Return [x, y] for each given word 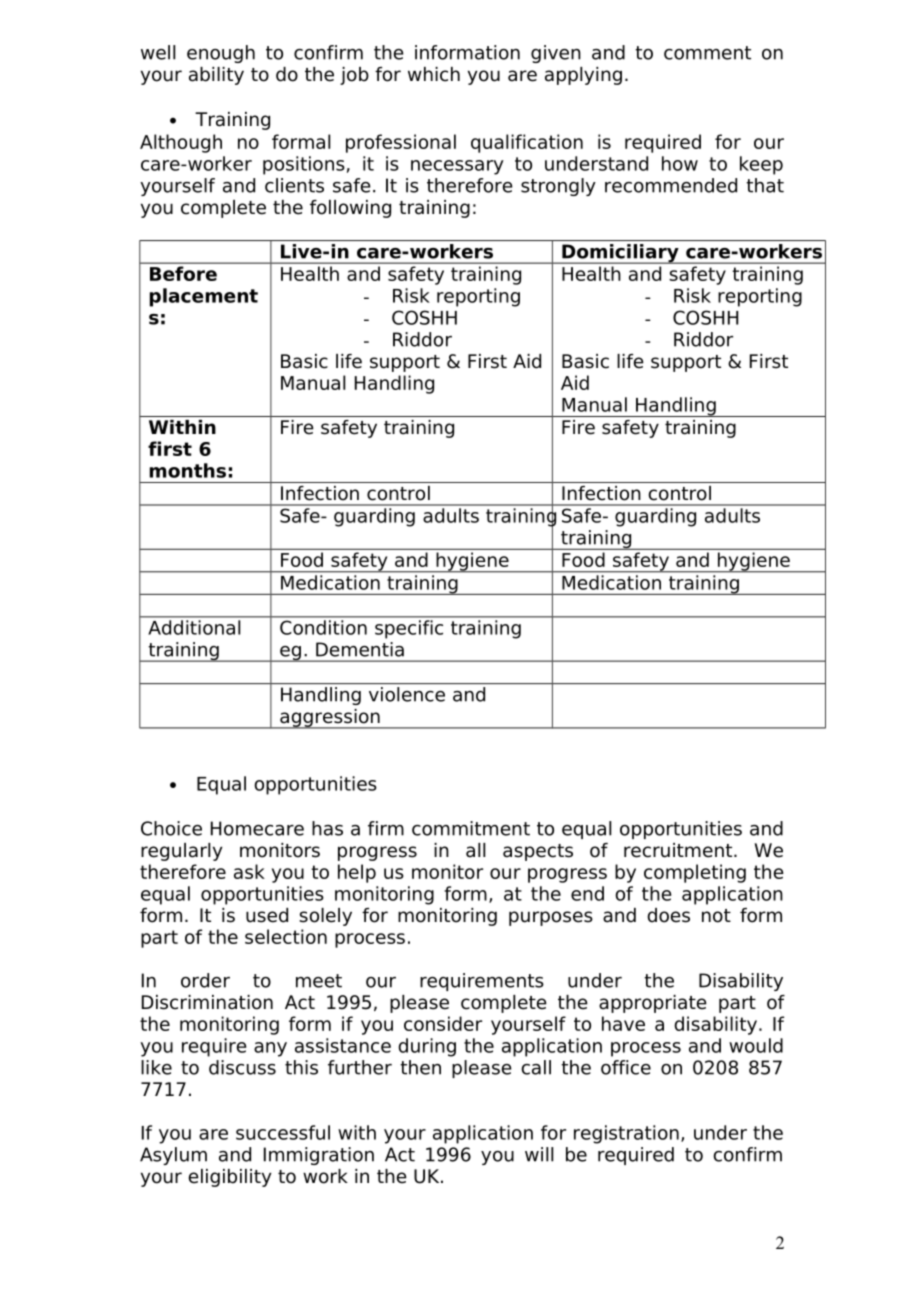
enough [221, 54]
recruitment [679, 850]
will [539, 1154]
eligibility [230, 1178]
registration [626, 1134]
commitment [471, 828]
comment [707, 53]
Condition [323, 627]
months [187, 470]
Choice [171, 828]
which [434, 74]
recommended [671, 185]
